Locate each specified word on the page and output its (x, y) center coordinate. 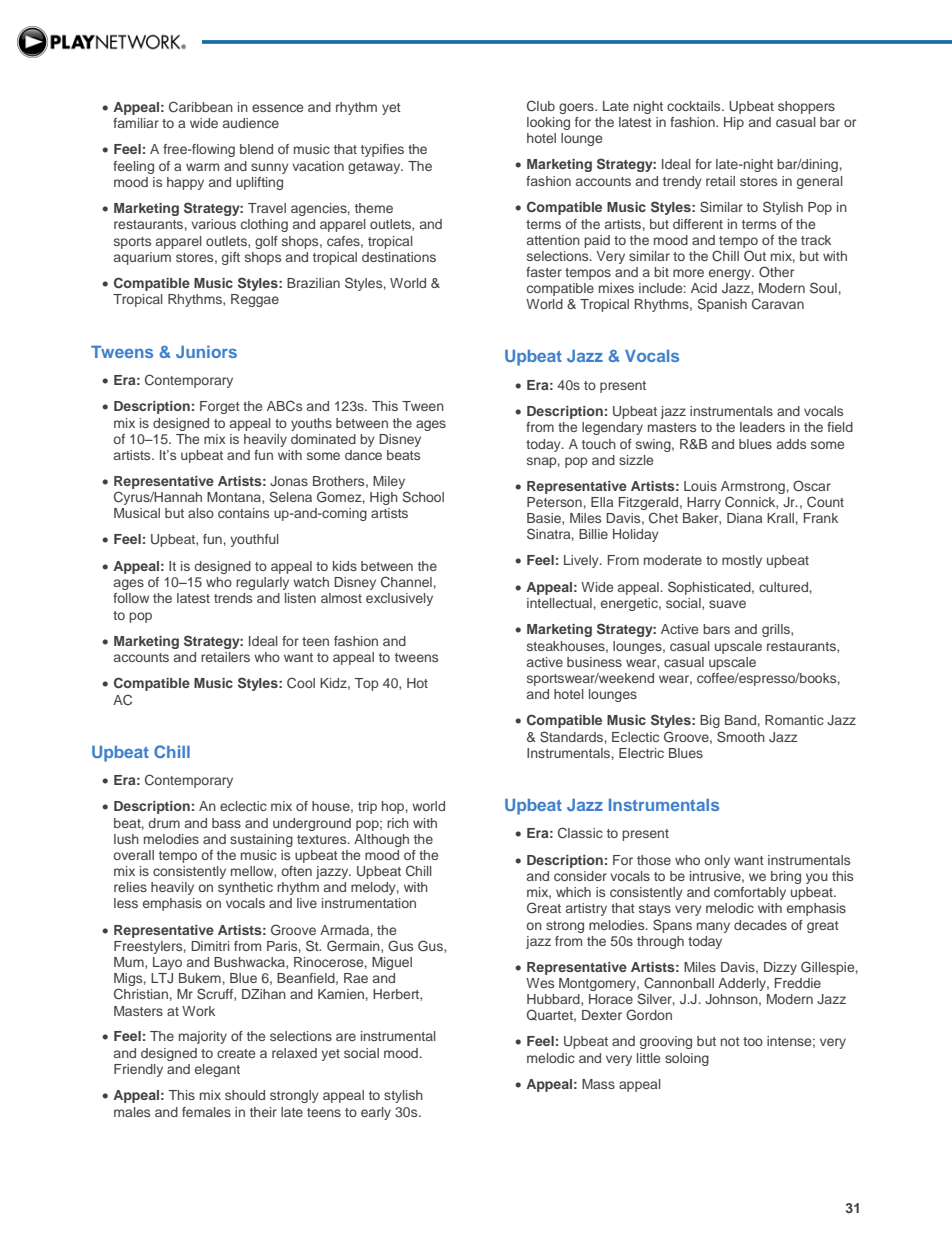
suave (727, 604)
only (717, 861)
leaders (762, 427)
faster (544, 272)
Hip (734, 123)
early (376, 1113)
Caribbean (201, 107)
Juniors (206, 351)
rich (398, 823)
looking (548, 123)
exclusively (399, 599)
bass (226, 823)
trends (233, 598)
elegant (217, 1070)
